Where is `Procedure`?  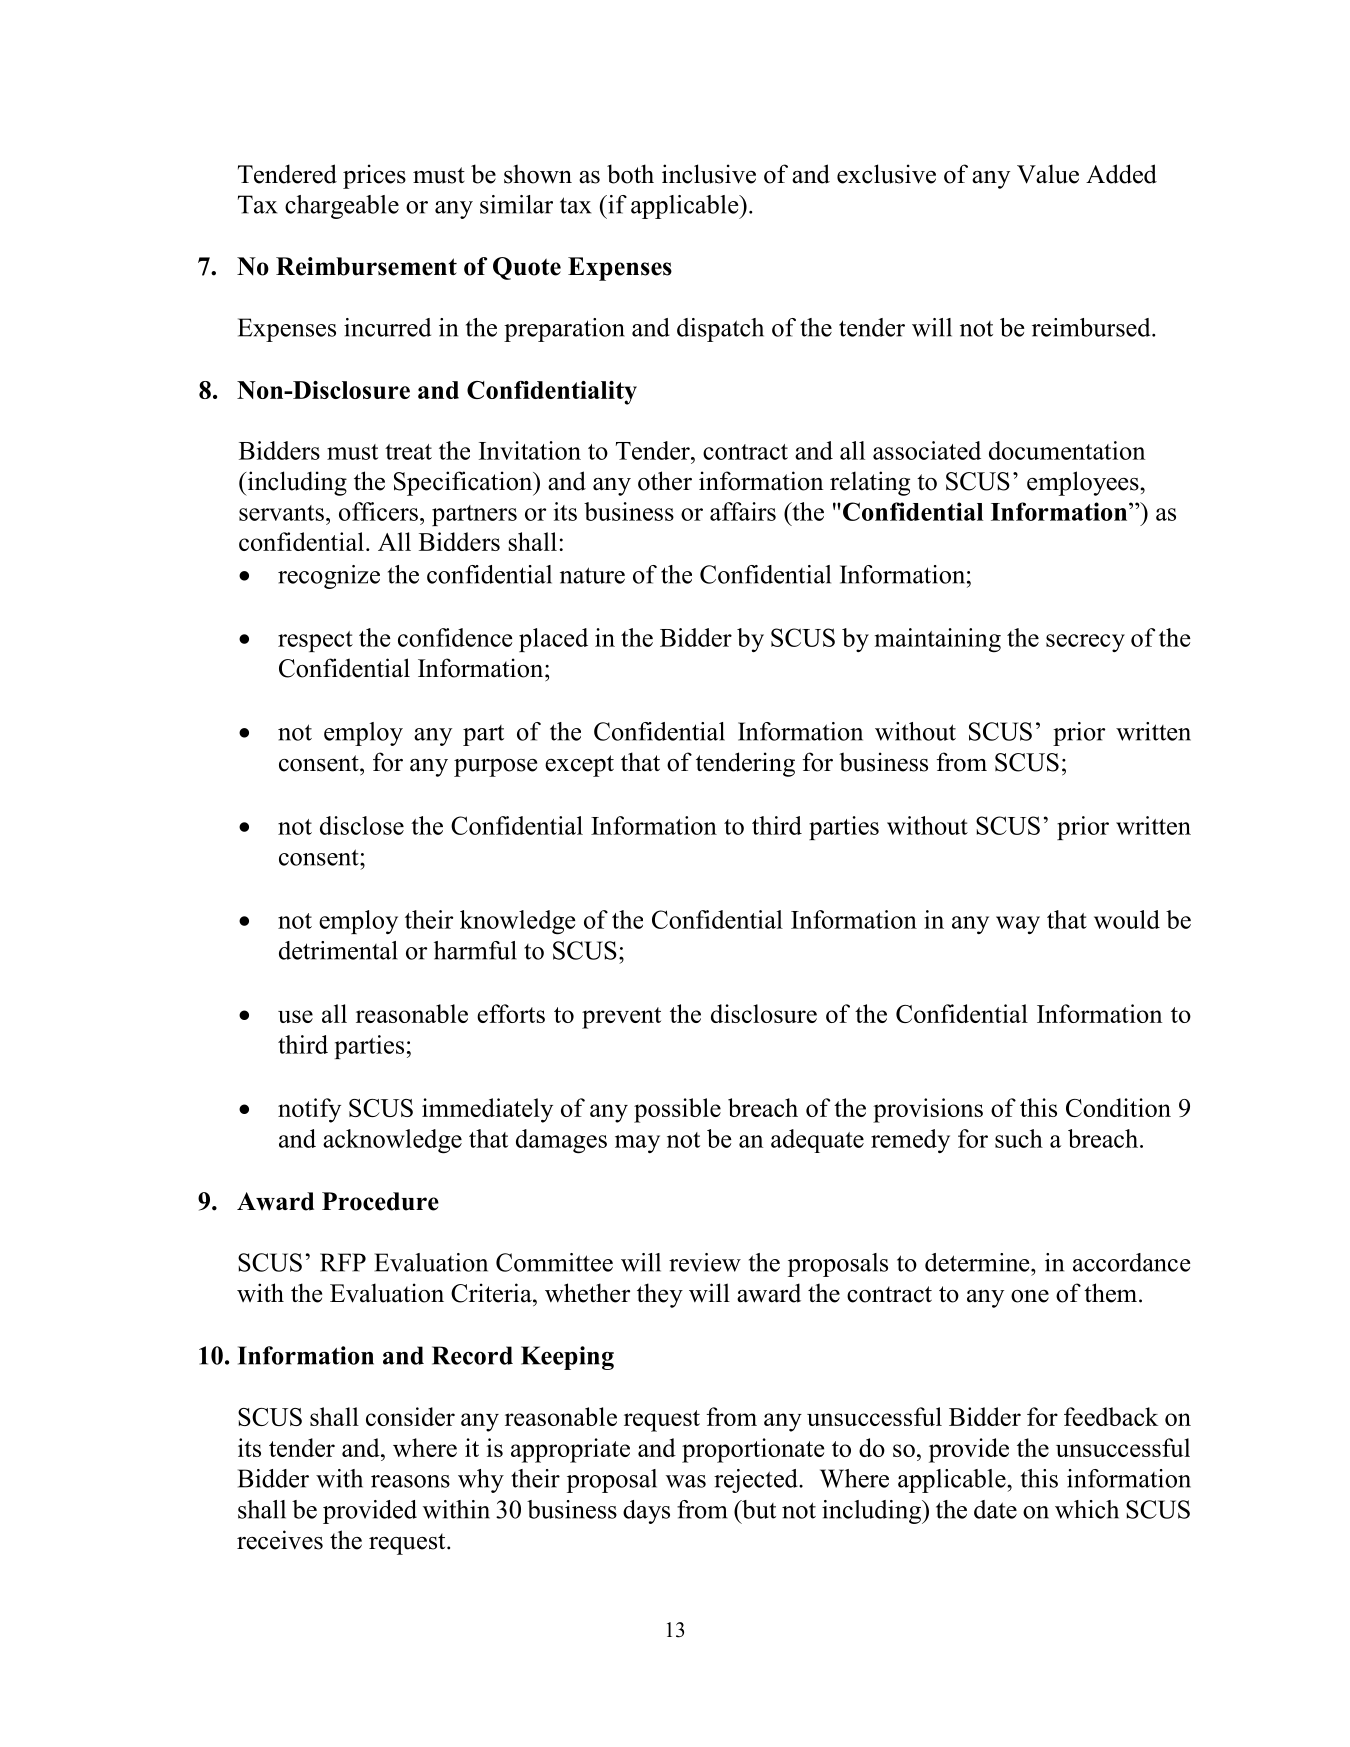
Procedure is located at coordinates (380, 1201).
